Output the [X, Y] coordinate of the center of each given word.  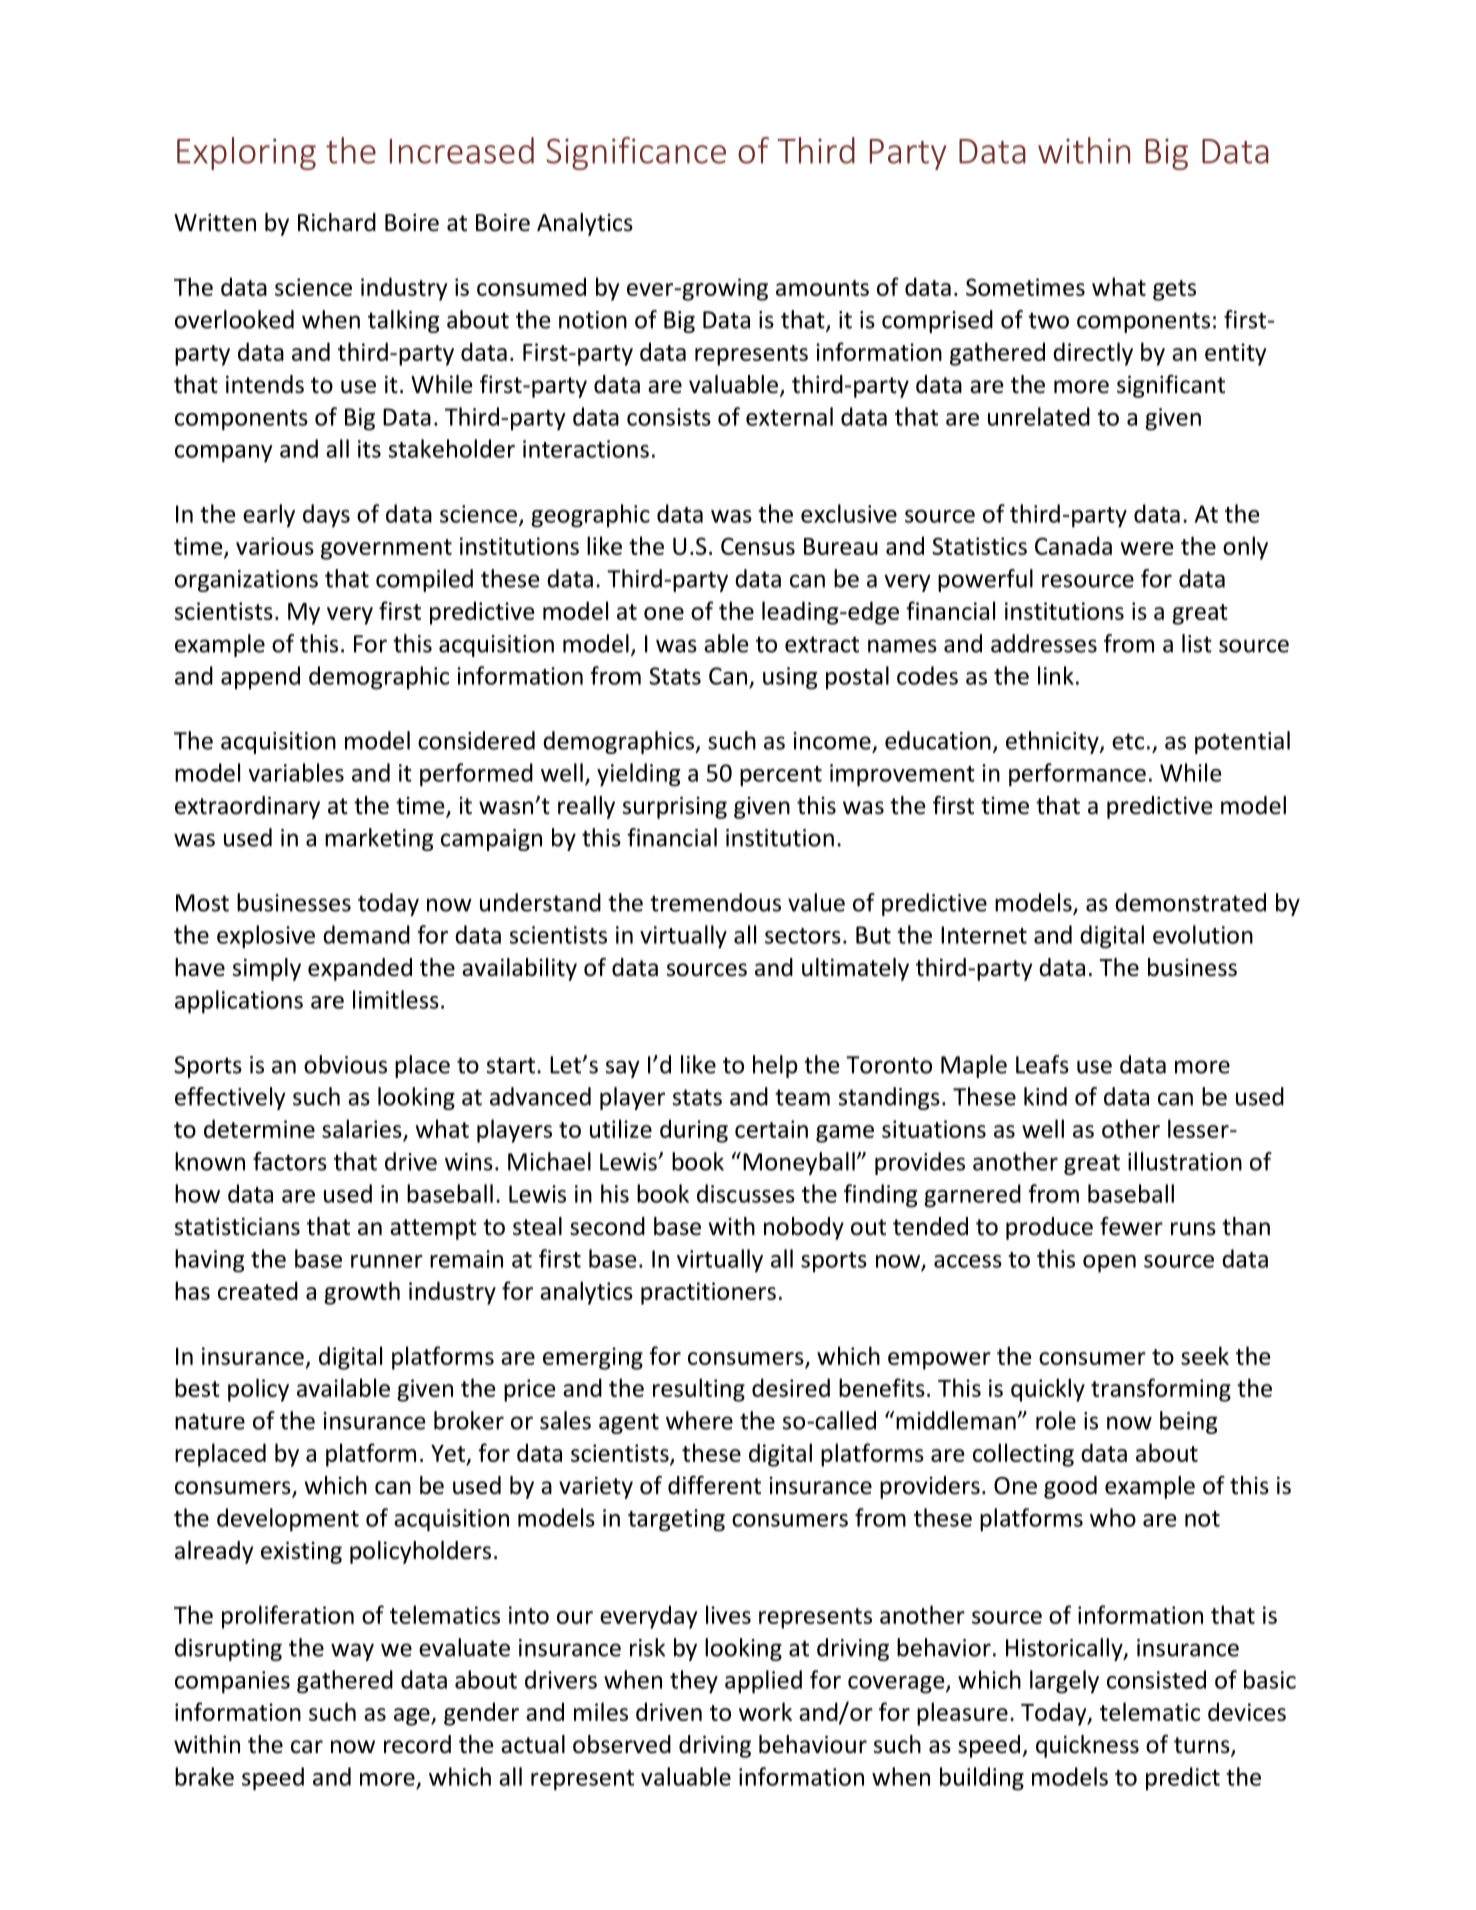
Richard [337, 222]
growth [362, 1293]
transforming [1161, 1390]
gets [1174, 290]
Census [758, 546]
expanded [360, 969]
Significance [636, 153]
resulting [699, 1390]
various [275, 546]
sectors [803, 936]
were [1147, 548]
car [307, 1747]
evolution [1203, 934]
